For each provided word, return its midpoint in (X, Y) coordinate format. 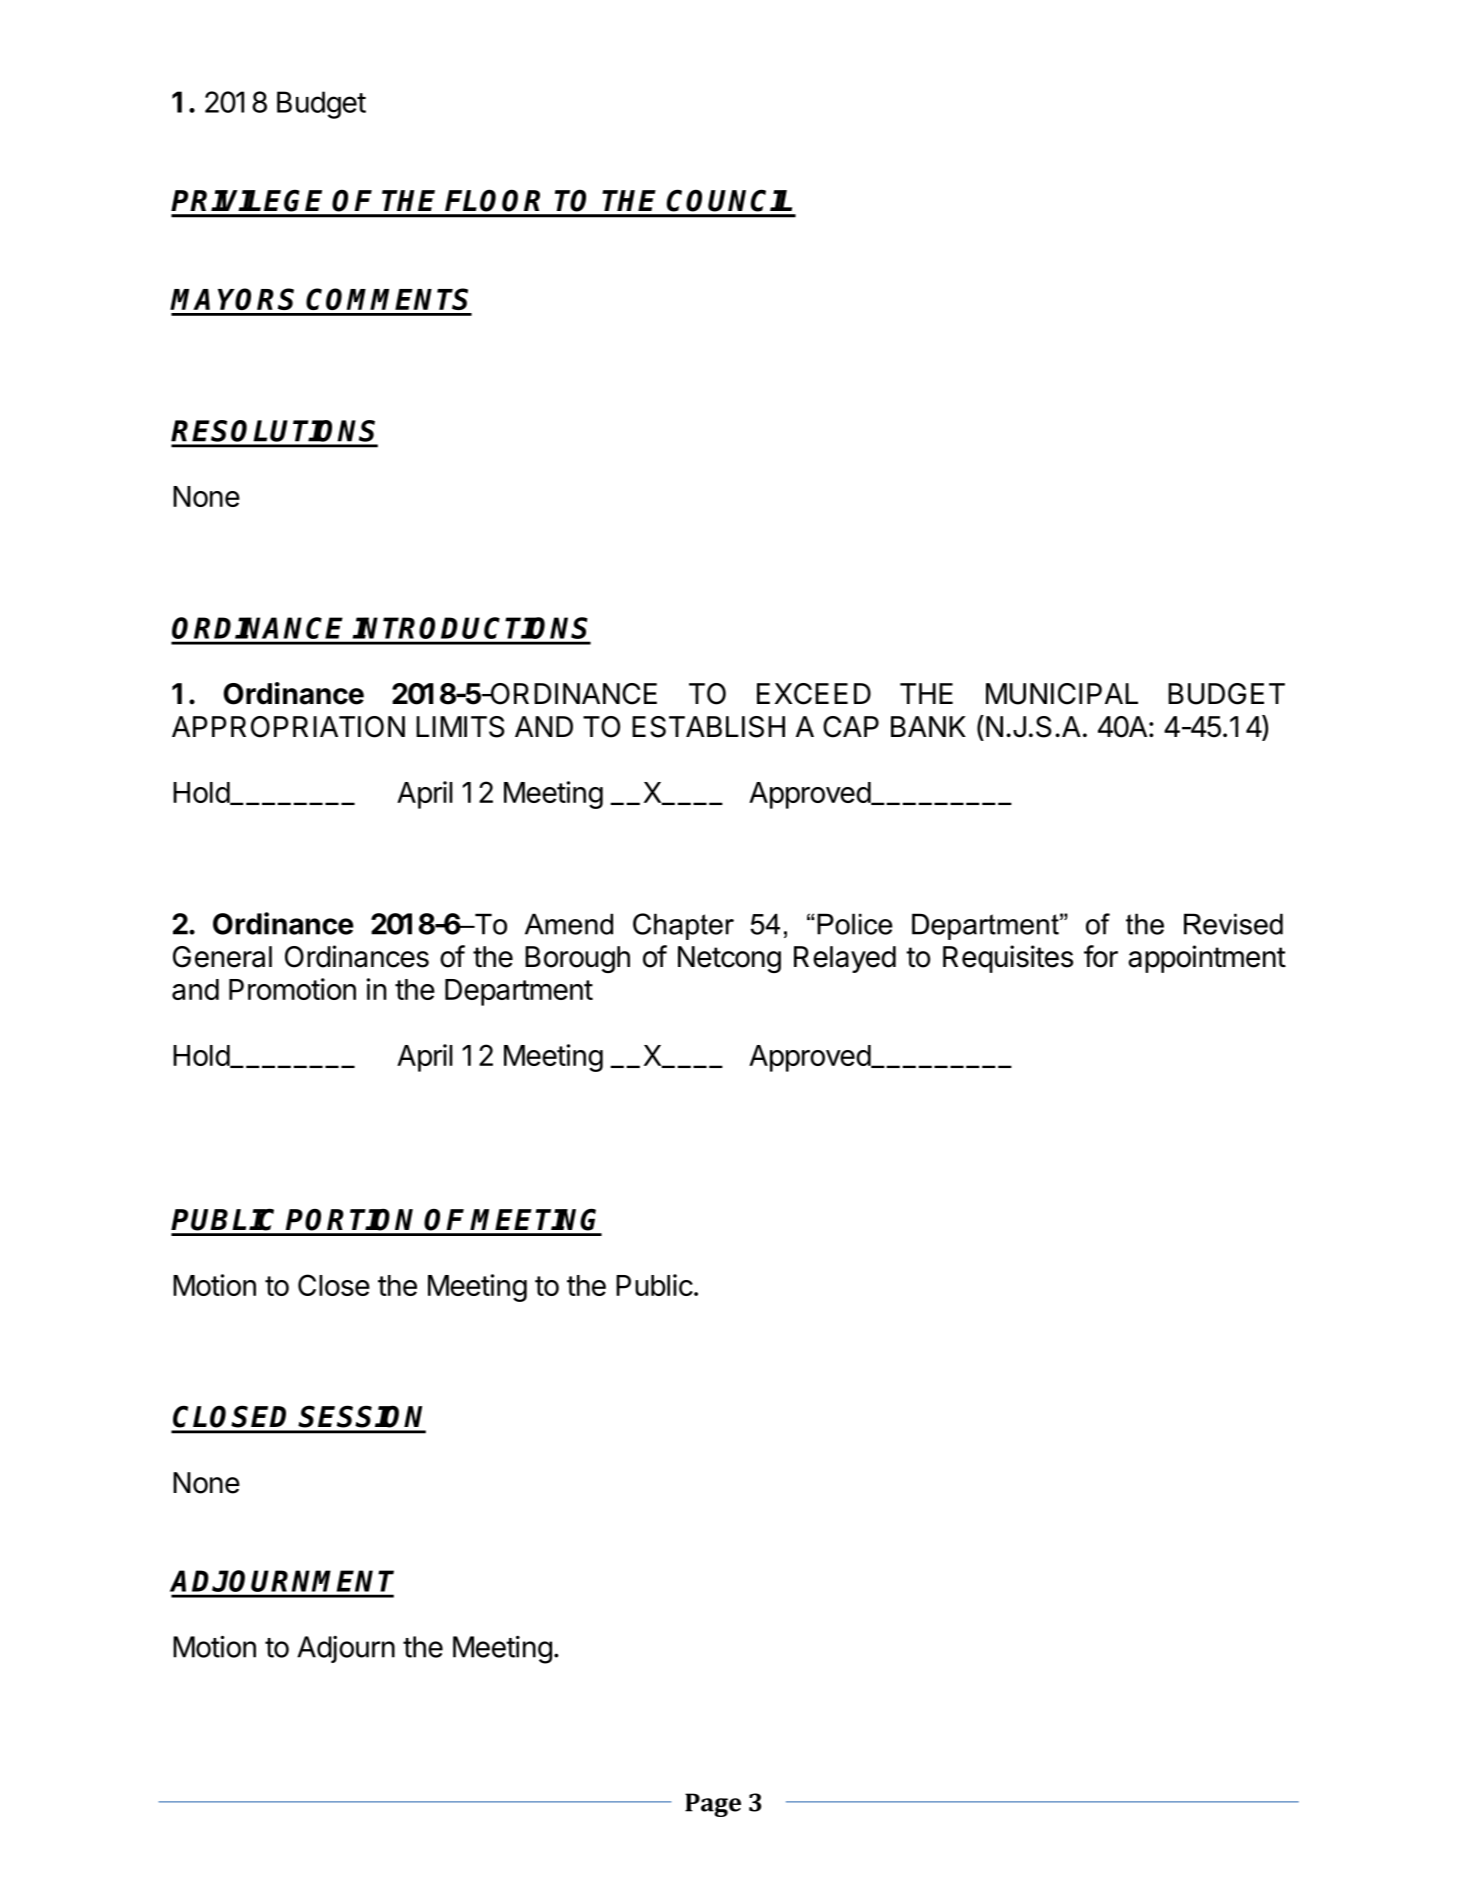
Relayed (845, 959)
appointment (1207, 959)
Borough (577, 959)
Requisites (1008, 959)
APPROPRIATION (288, 727)
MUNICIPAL (1062, 694)
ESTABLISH (708, 727)
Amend (569, 924)
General (222, 957)
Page (713, 1805)
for (1101, 956)
